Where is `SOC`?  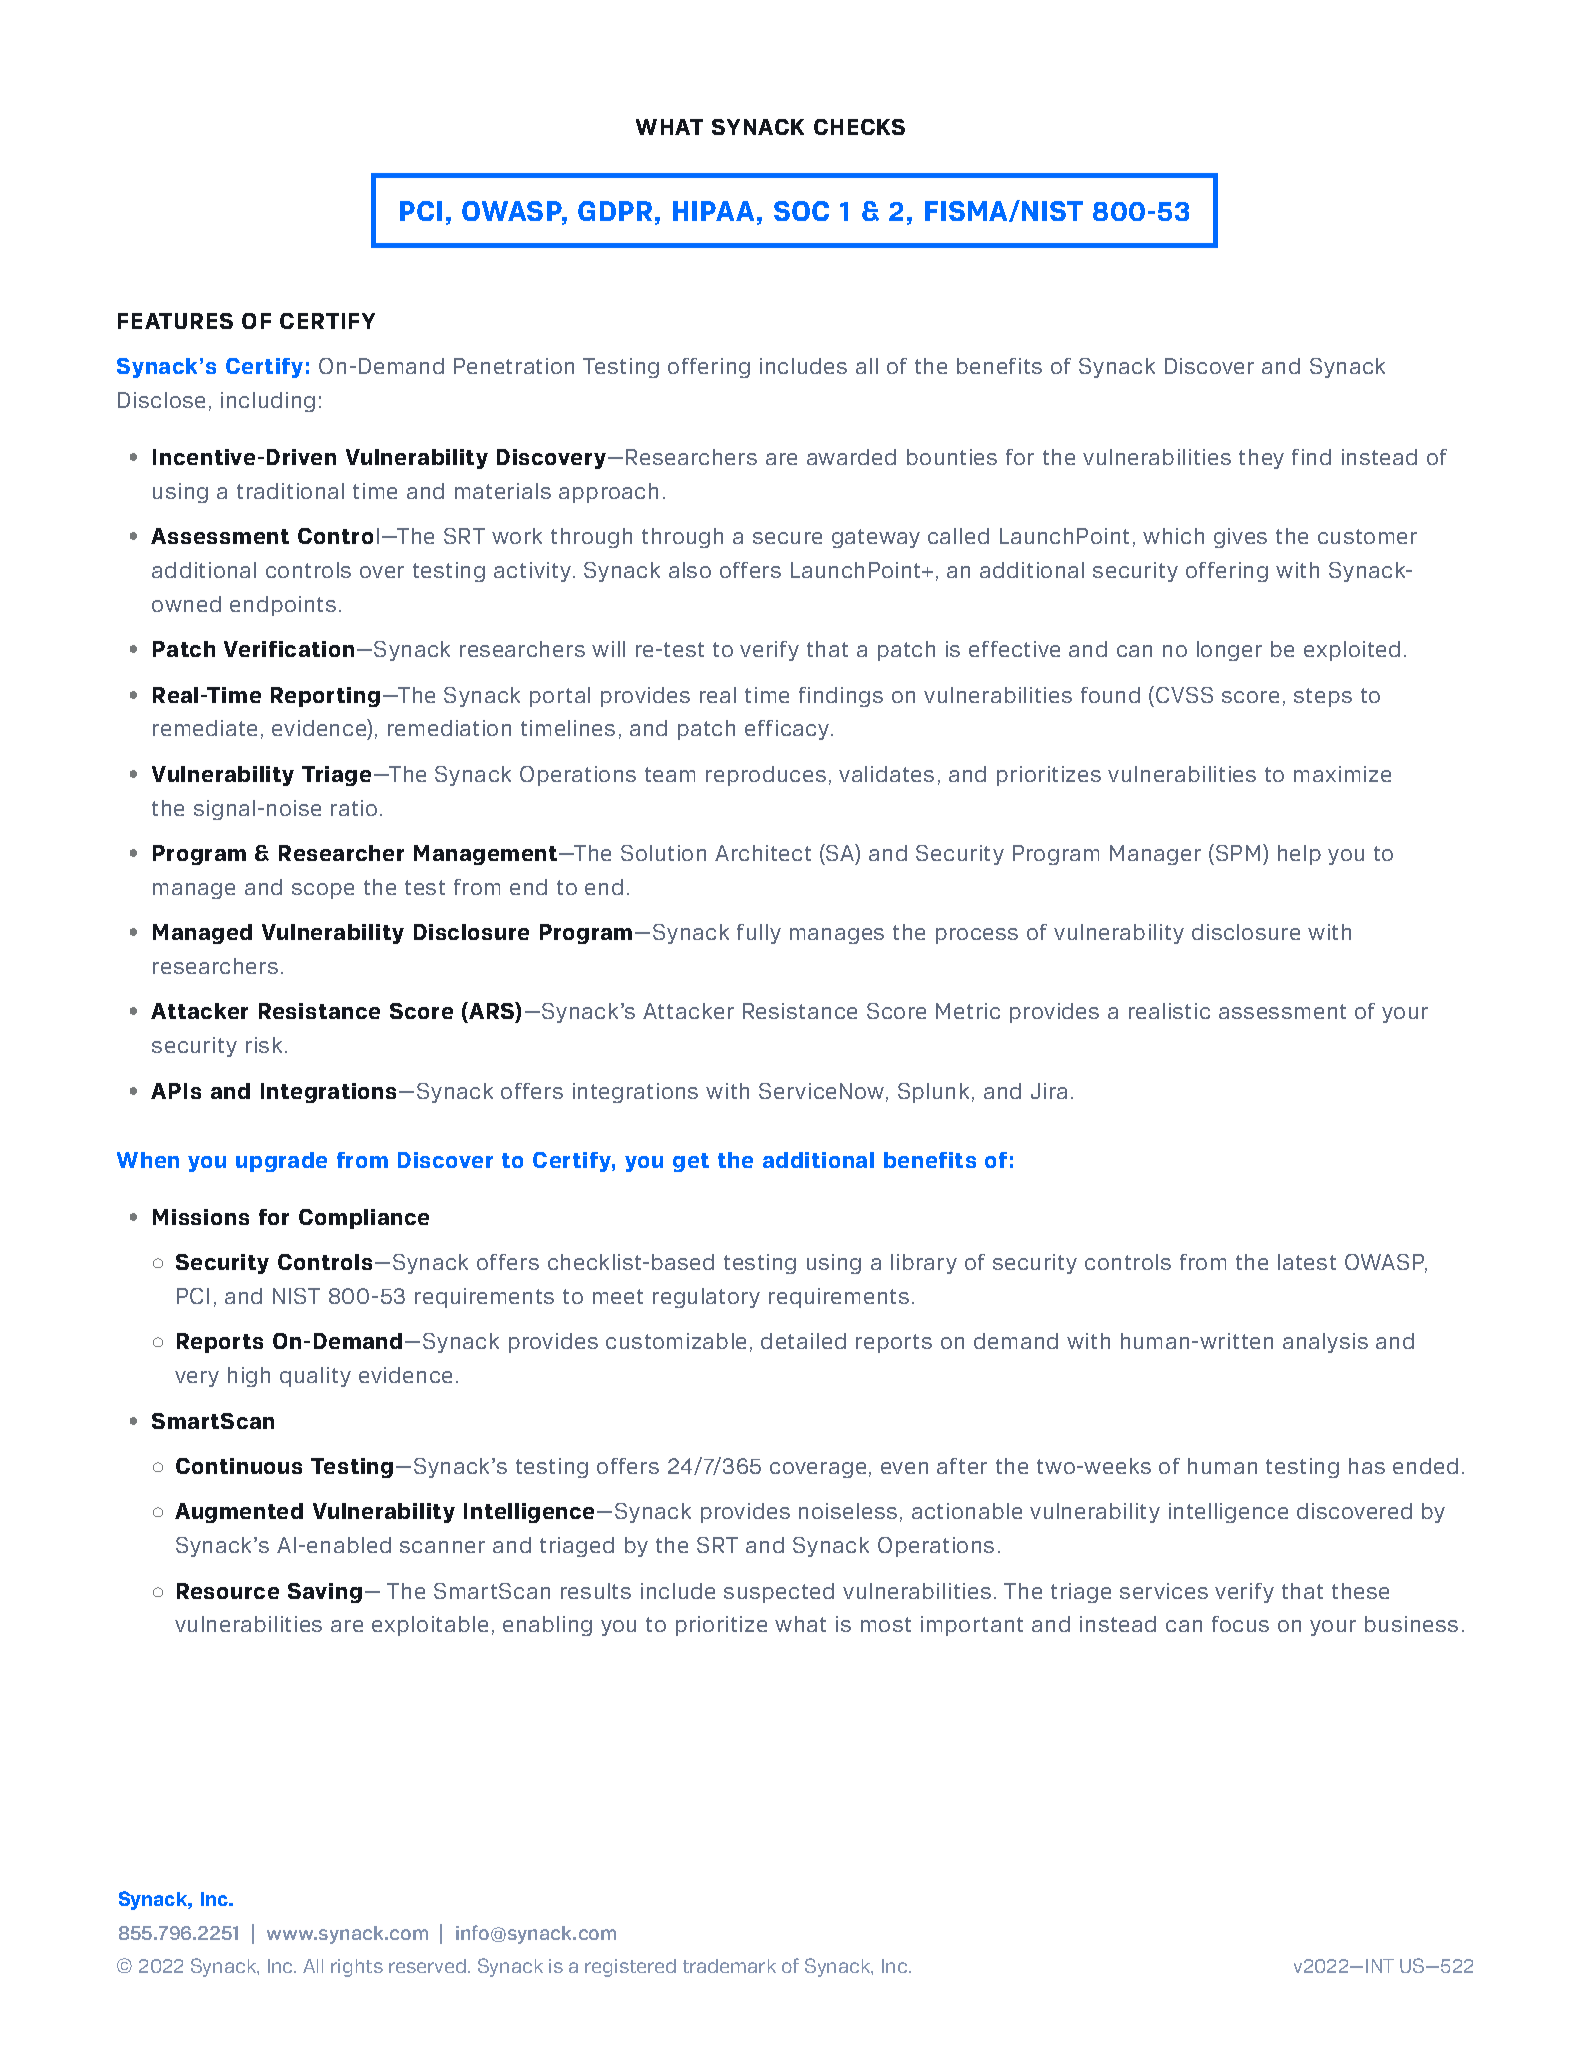
SOC is located at coordinates (801, 211).
